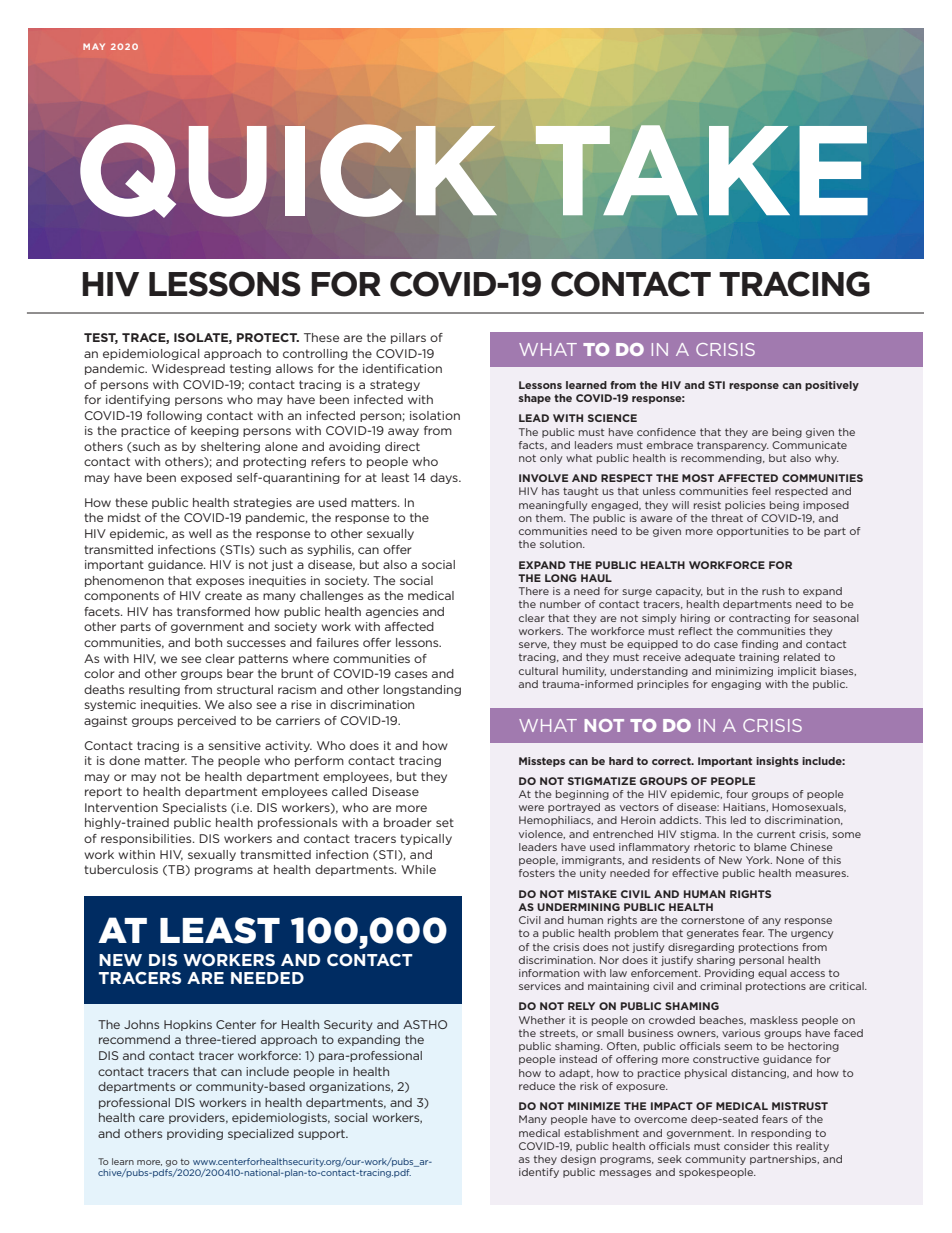 This page has height=1233, width=952. Describe the element at coordinates (418, 869) in the page. I see `While` at that location.
